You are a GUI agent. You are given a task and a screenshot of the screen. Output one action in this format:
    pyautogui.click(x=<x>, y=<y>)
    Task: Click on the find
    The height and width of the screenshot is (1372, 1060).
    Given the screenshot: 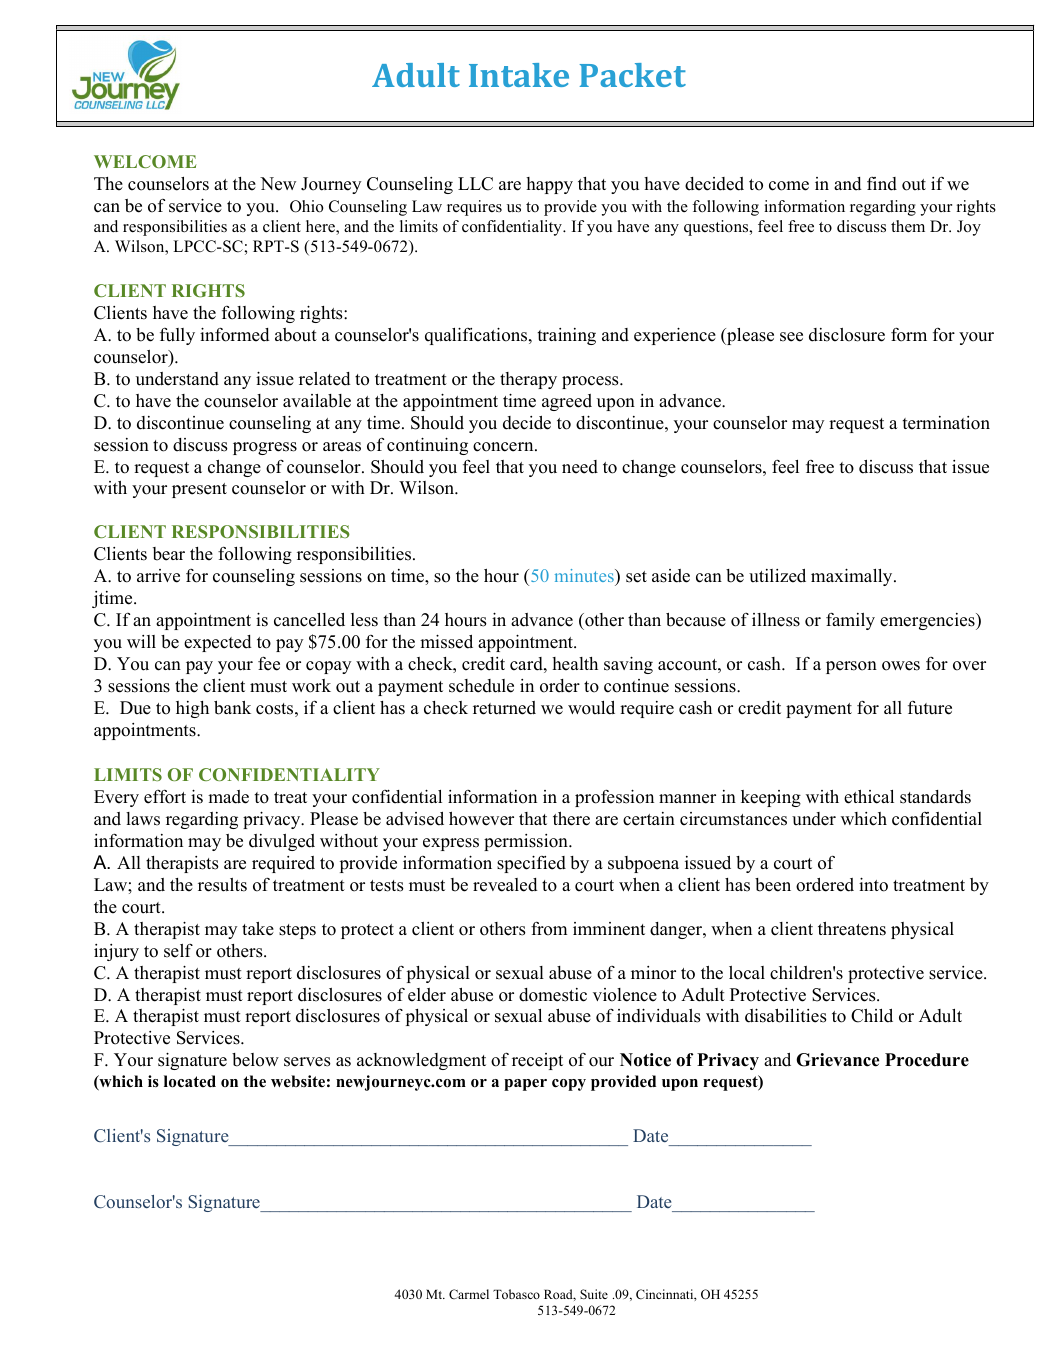 What is the action you would take?
    pyautogui.click(x=882, y=184)
